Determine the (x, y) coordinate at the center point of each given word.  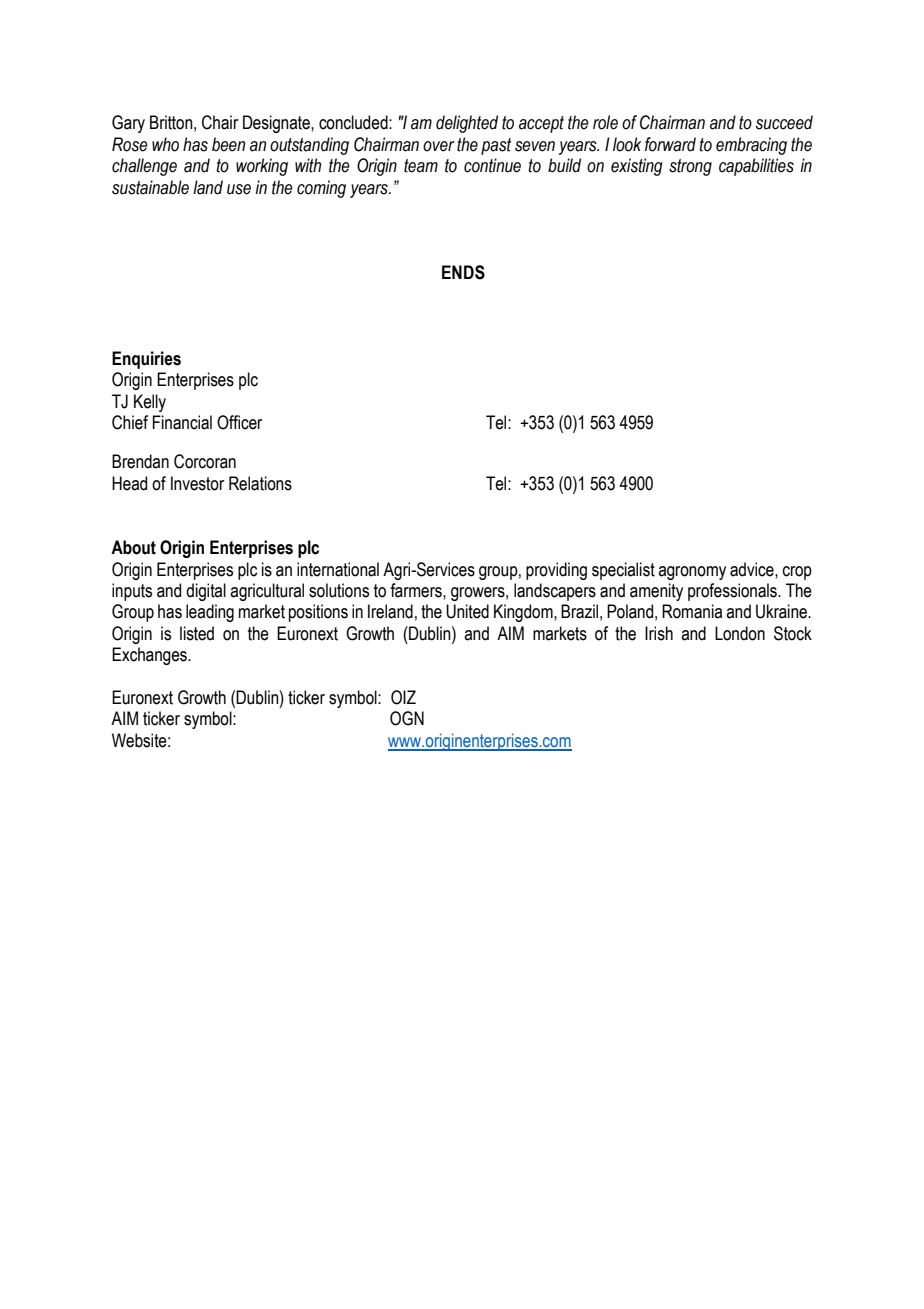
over (439, 146)
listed (197, 633)
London (740, 633)
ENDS (463, 272)
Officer (239, 422)
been (228, 144)
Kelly (150, 403)
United (467, 611)
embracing (751, 146)
